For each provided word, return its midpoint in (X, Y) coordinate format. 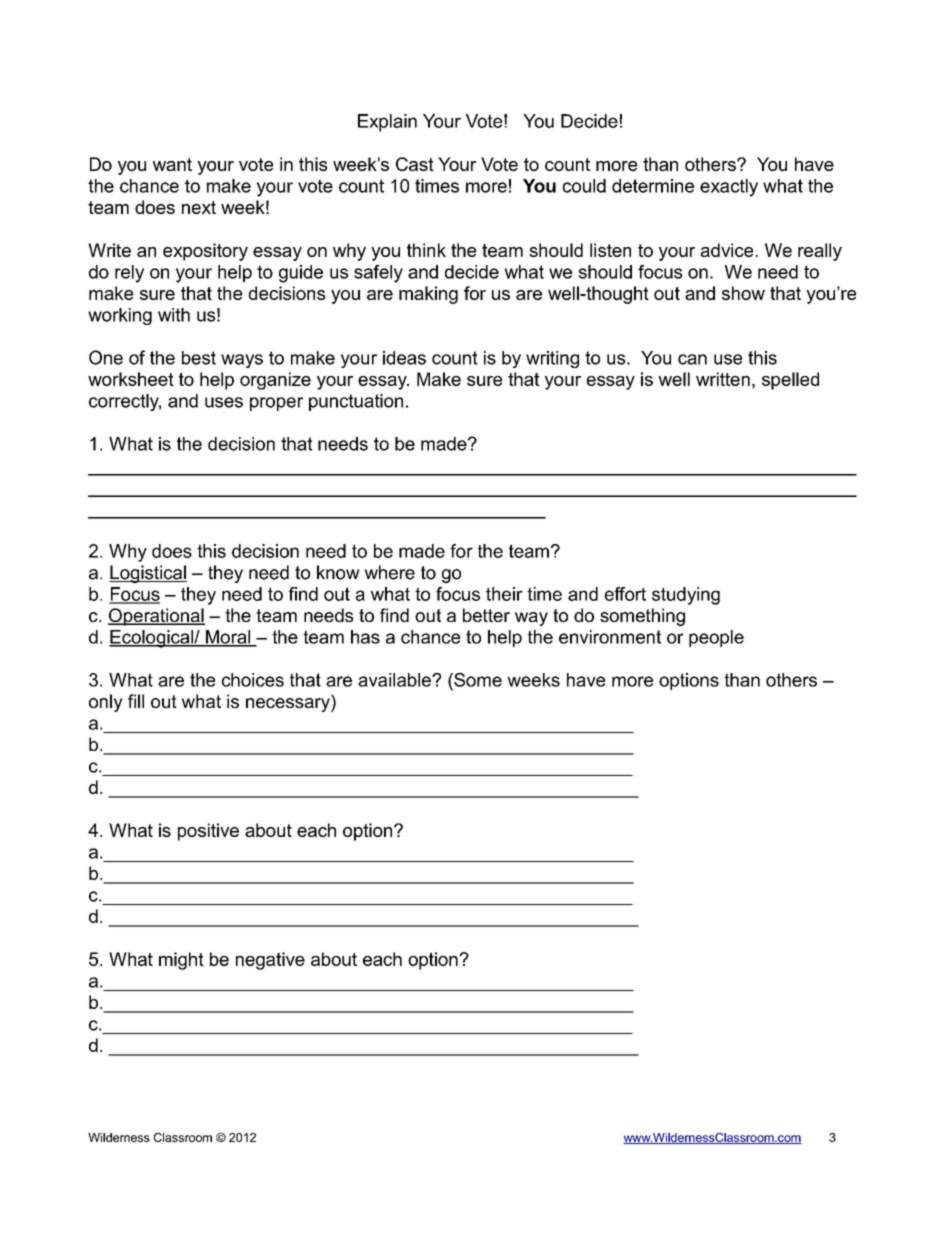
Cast (415, 164)
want (172, 164)
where (390, 572)
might (181, 961)
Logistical (148, 574)
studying (686, 596)
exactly (729, 188)
